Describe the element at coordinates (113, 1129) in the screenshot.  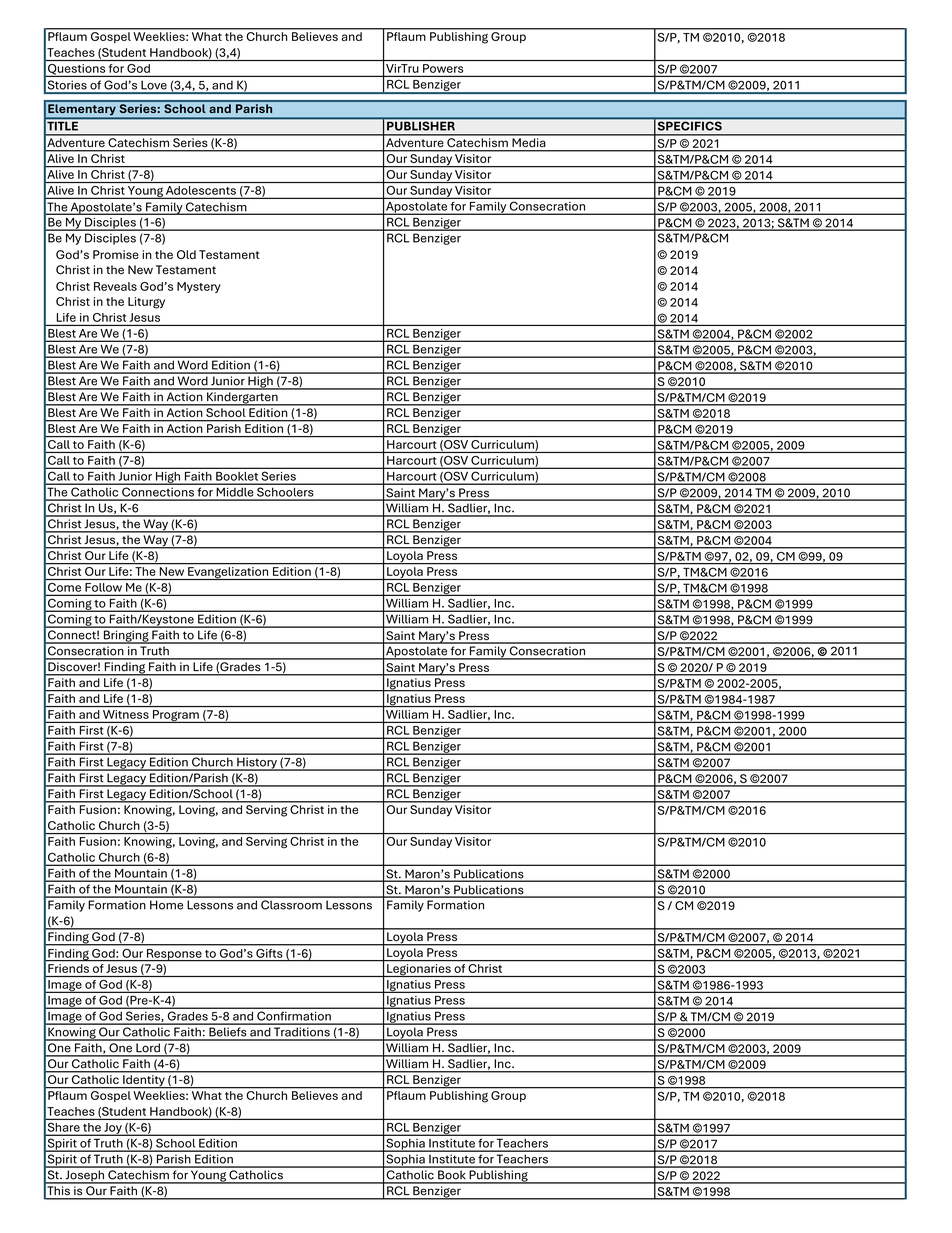
I see `Joy` at that location.
